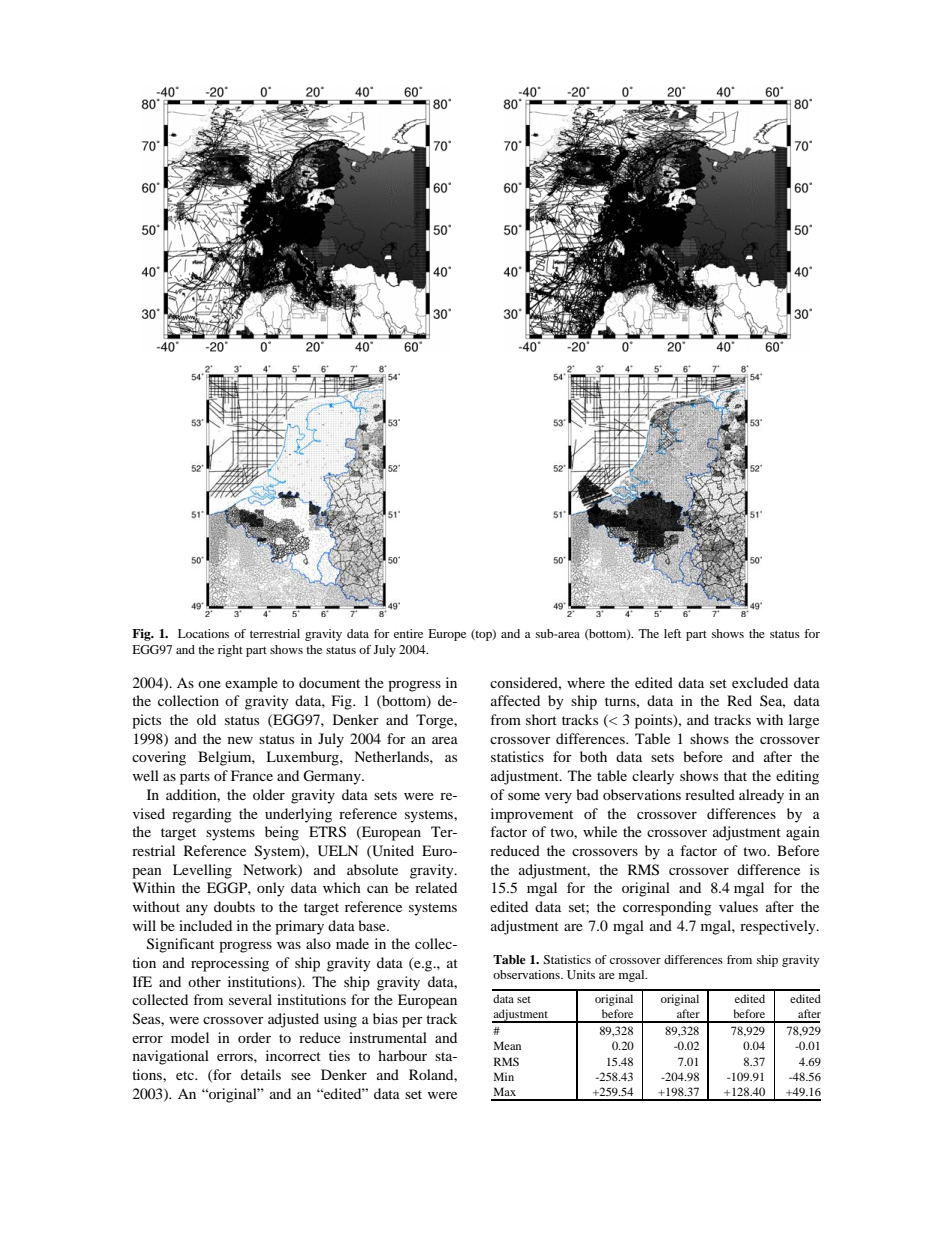 The height and width of the image is (1233, 952). What do you see at coordinates (408, 633) in the image?
I see `entire` at bounding box center [408, 633].
